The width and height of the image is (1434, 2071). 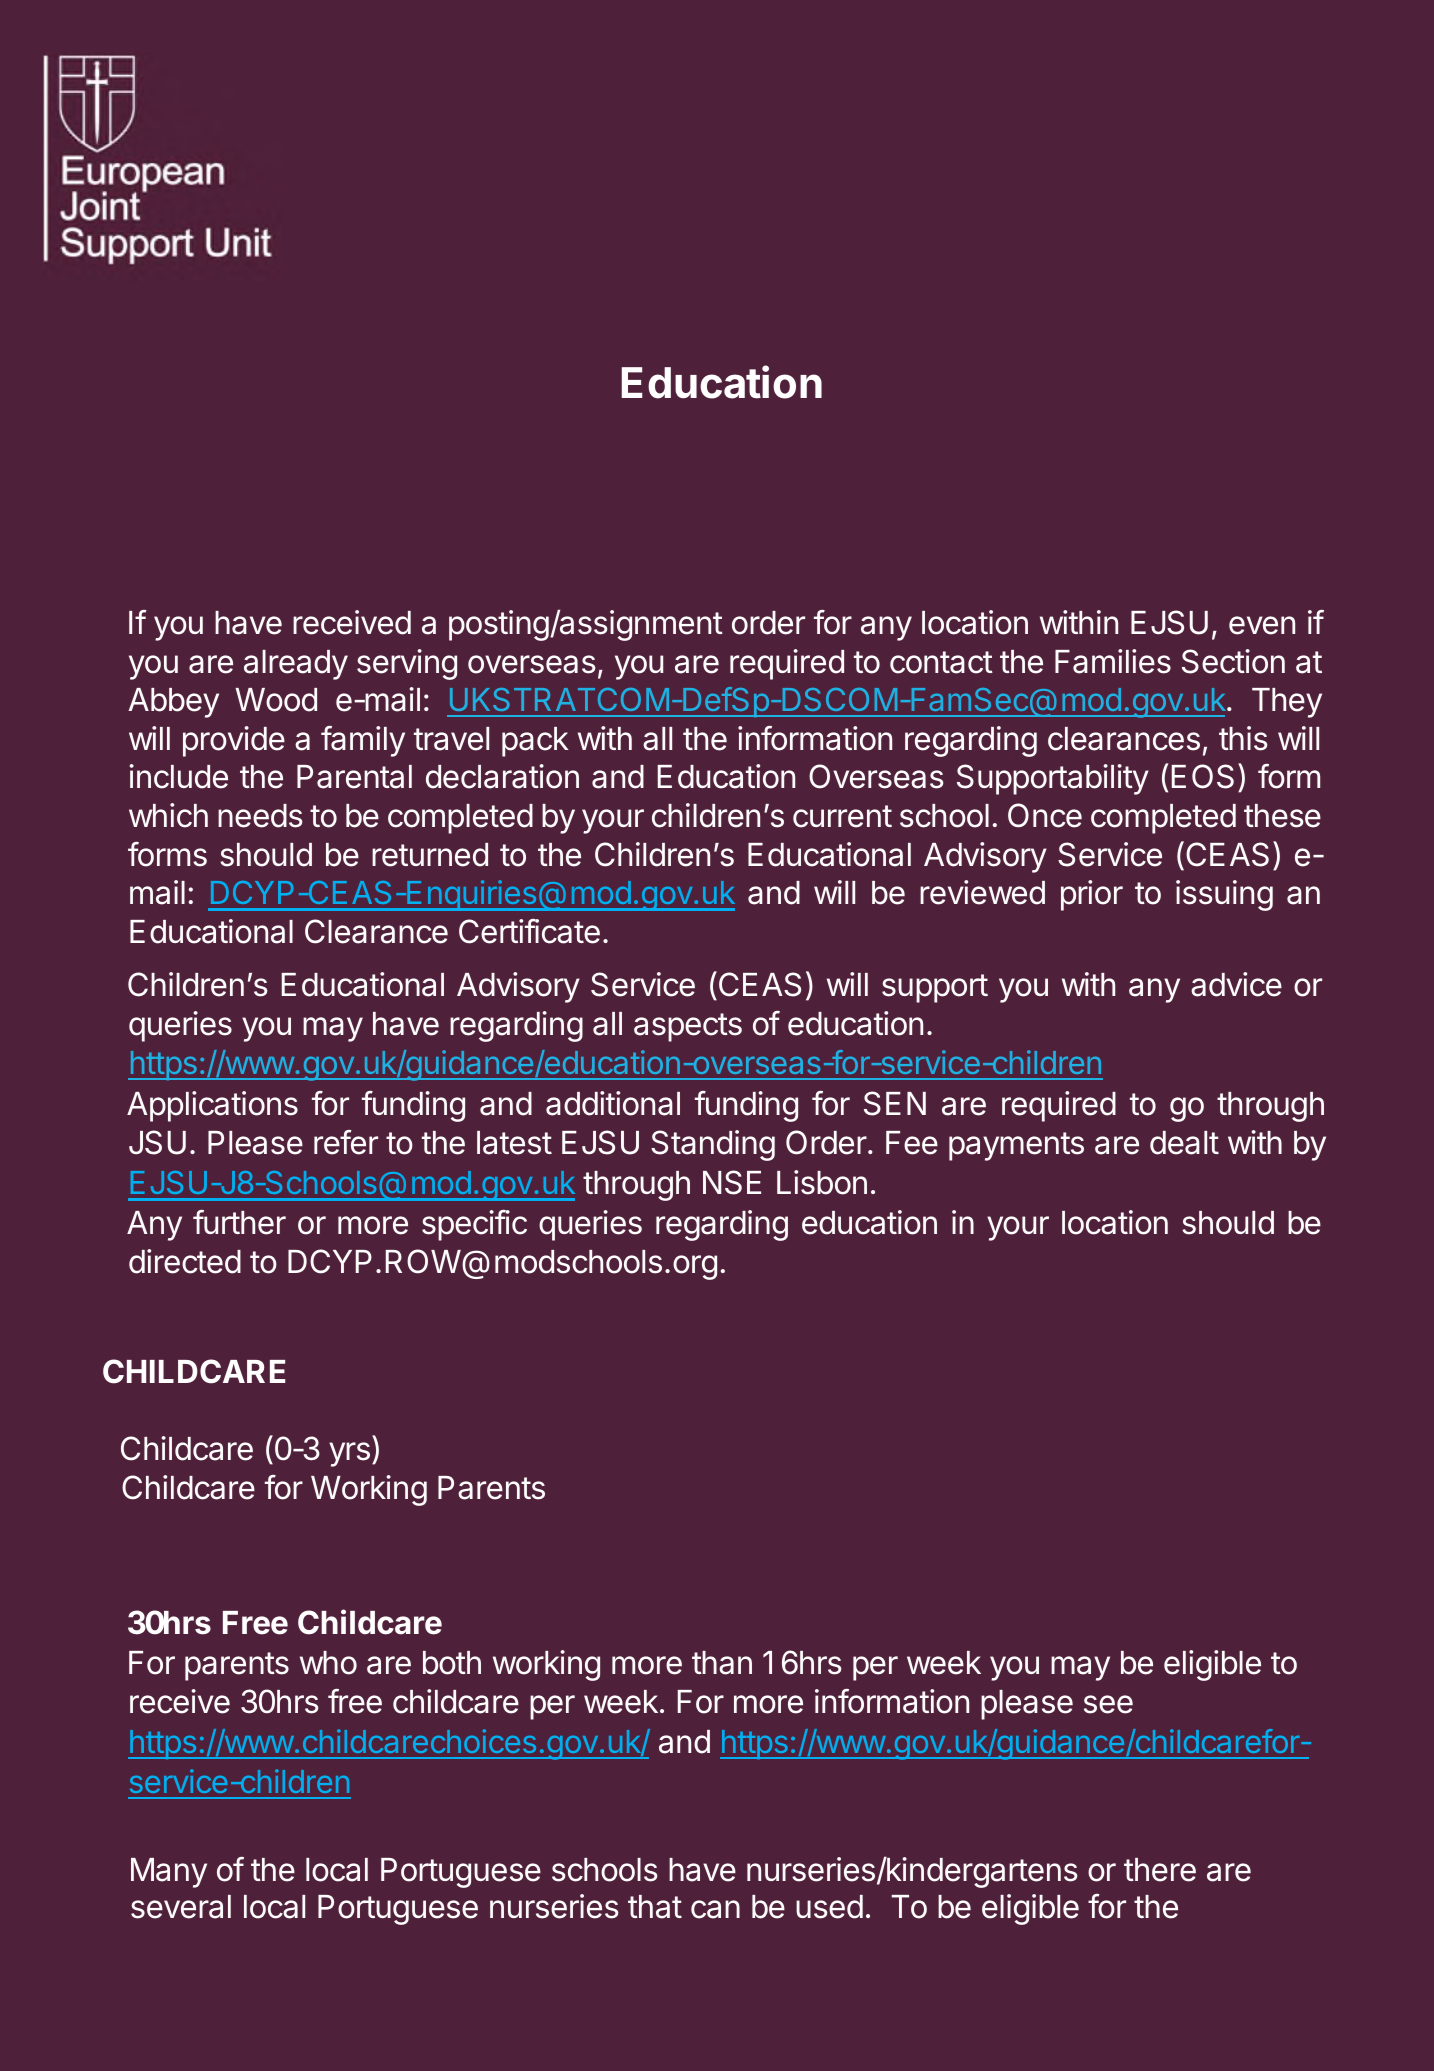 I want to click on yrs, so click(x=349, y=1454).
